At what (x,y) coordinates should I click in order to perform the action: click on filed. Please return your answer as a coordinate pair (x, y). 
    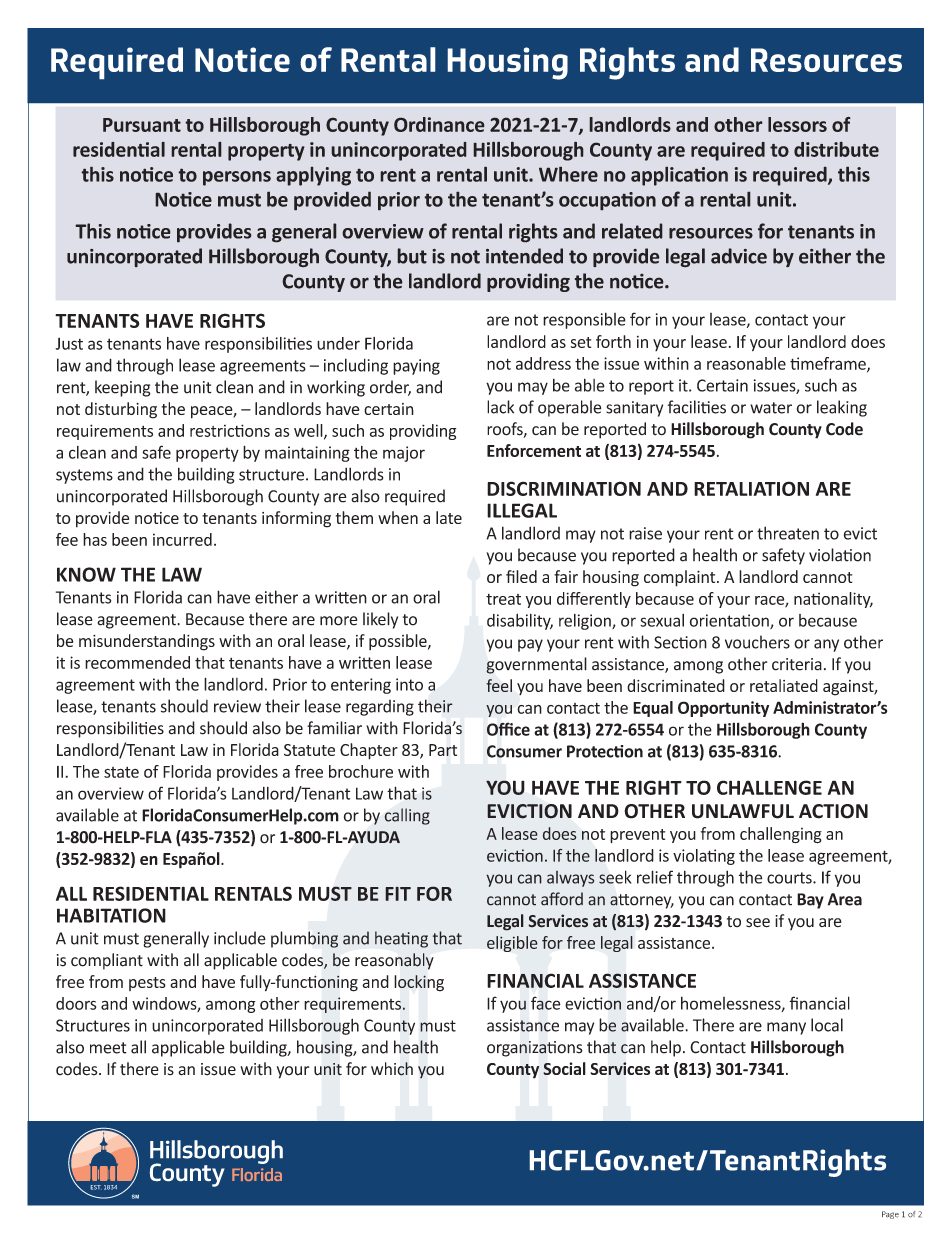
    Looking at the image, I should click on (521, 576).
